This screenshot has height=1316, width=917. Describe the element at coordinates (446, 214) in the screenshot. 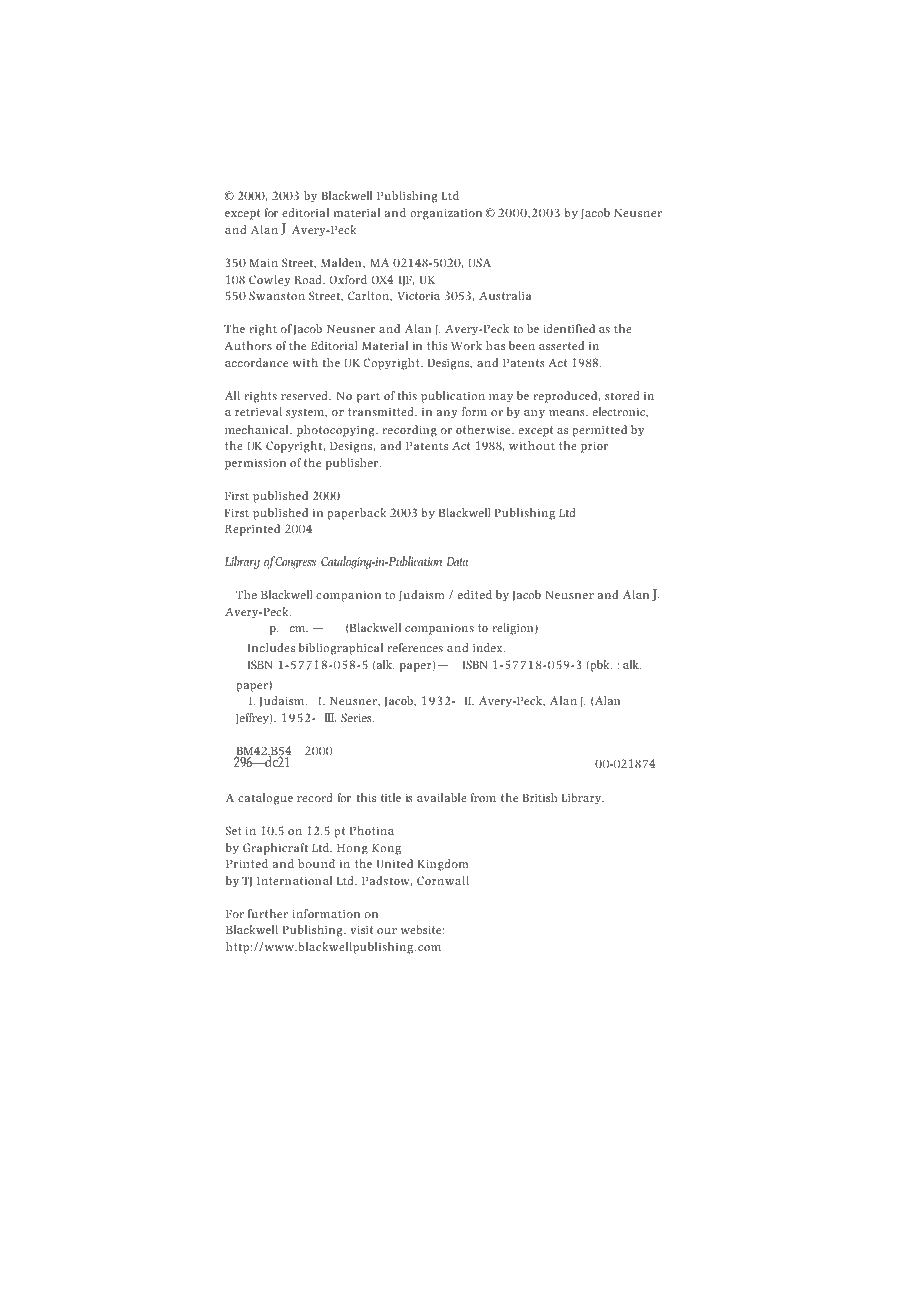

I see `organization` at that location.
